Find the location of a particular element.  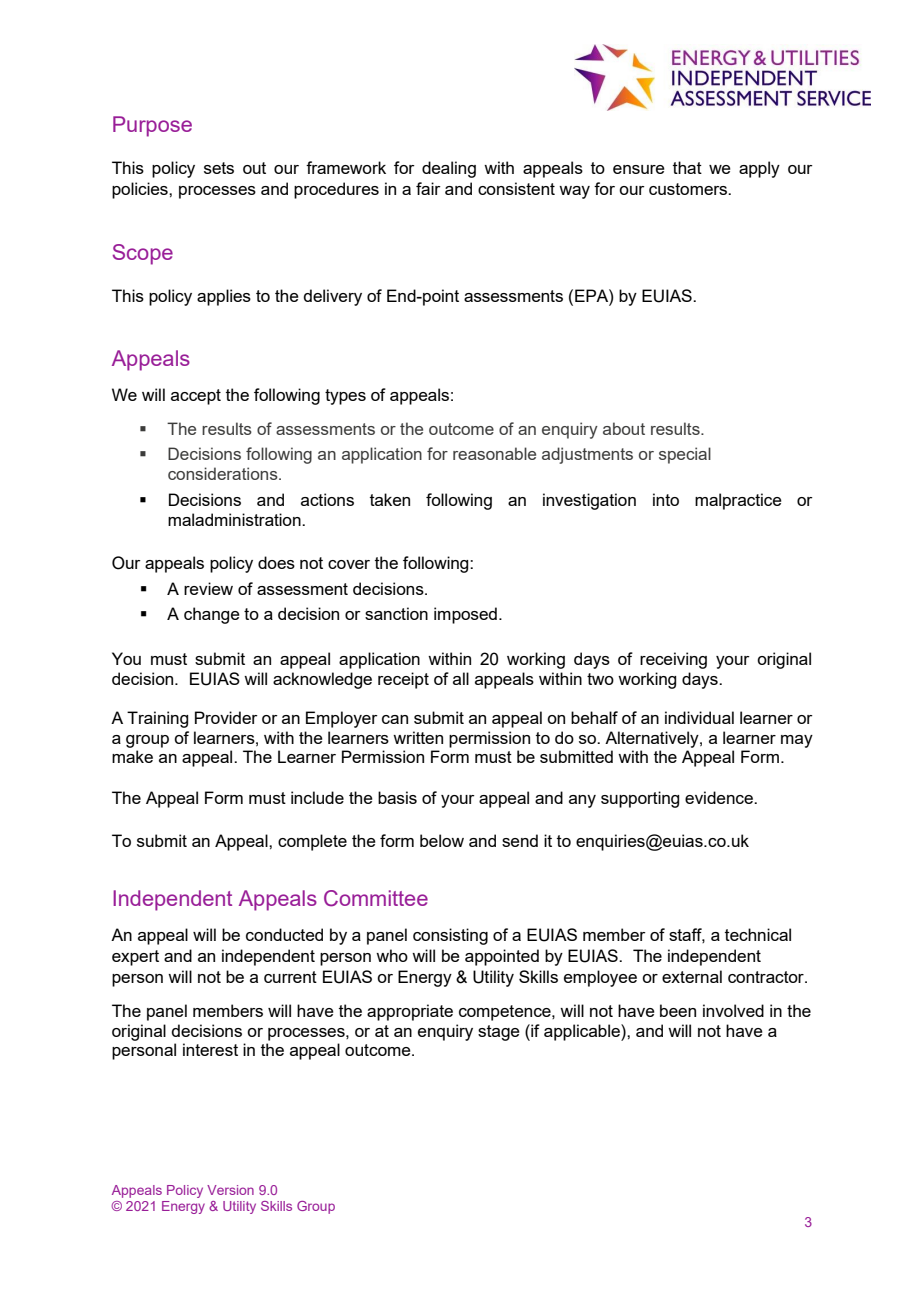

evidence is located at coordinates (720, 797).
